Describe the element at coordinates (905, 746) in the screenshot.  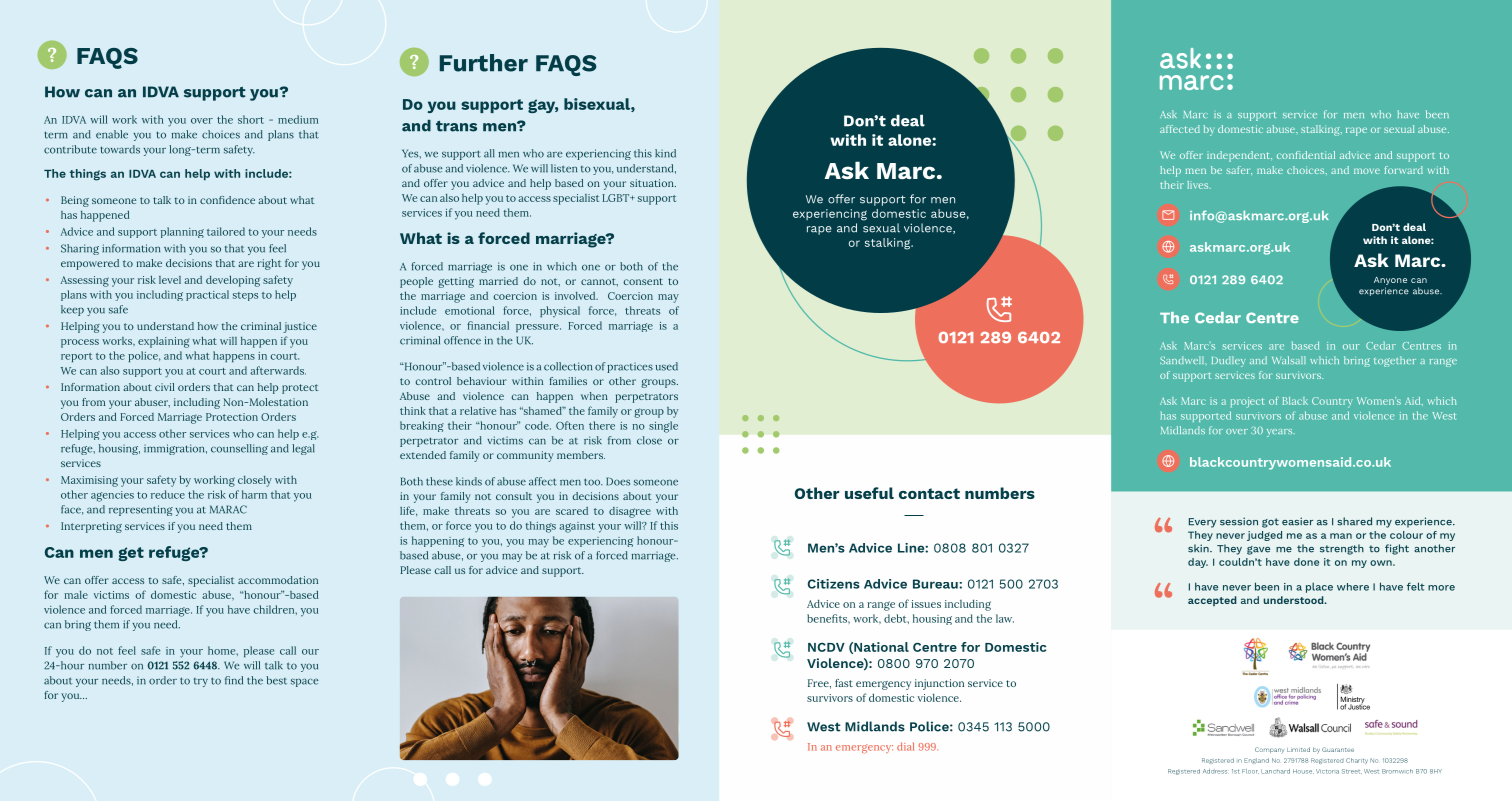
I see `dial` at that location.
